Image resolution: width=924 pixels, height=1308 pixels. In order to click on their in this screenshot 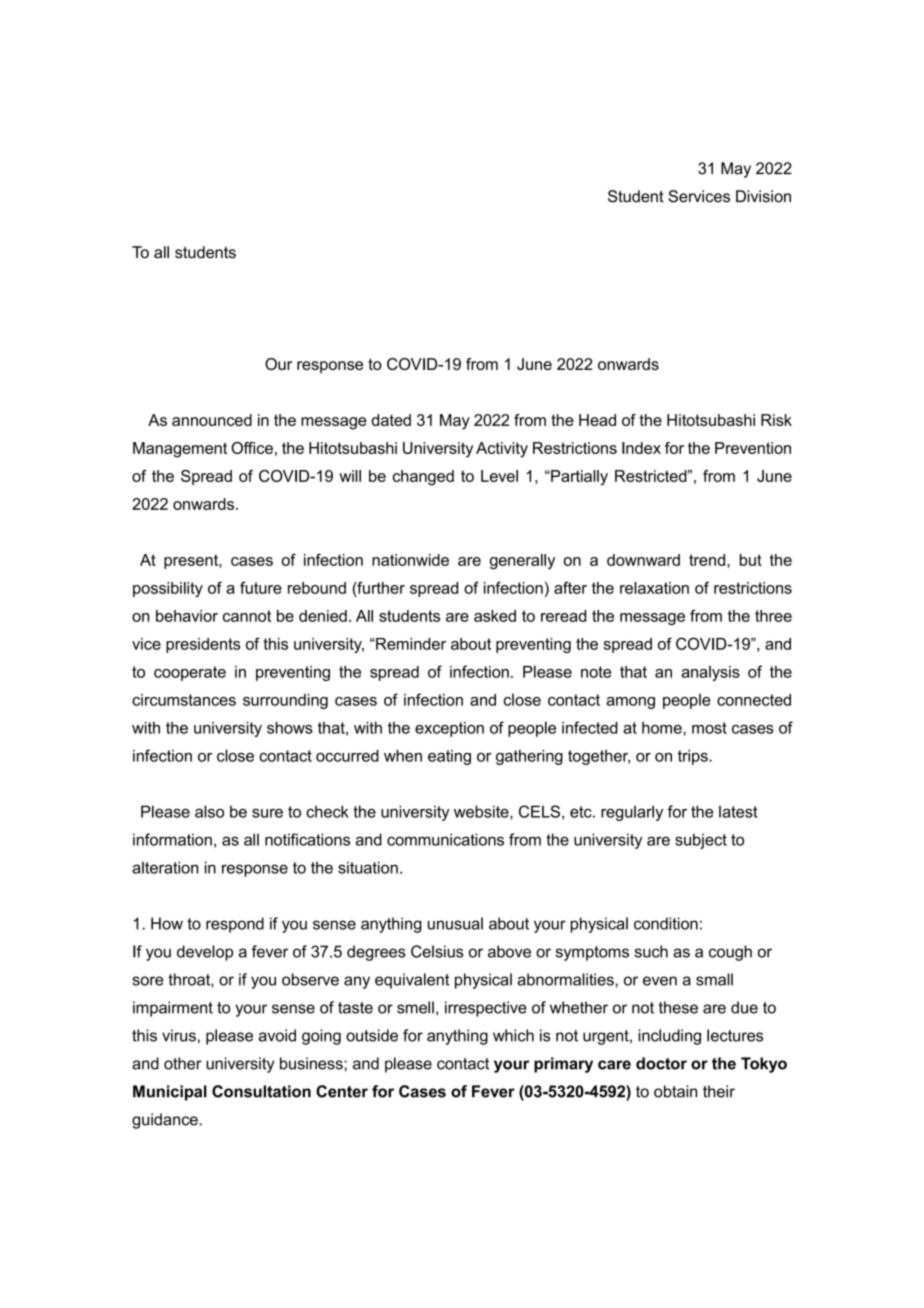, I will do `click(719, 1091)`.
